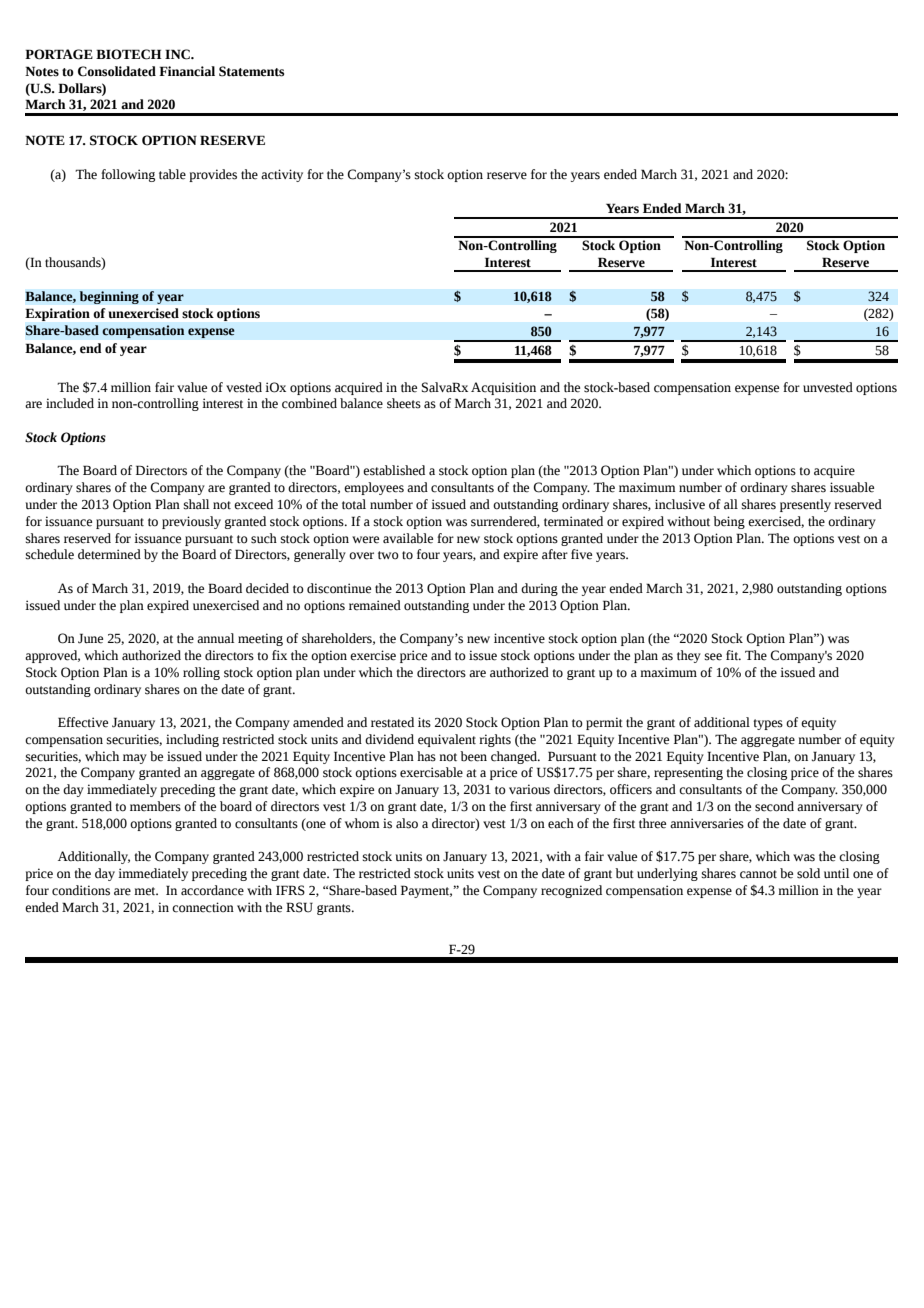 This image has width=924, height=1308. What do you see at coordinates (187, 71) in the image?
I see `Financial` at bounding box center [187, 71].
